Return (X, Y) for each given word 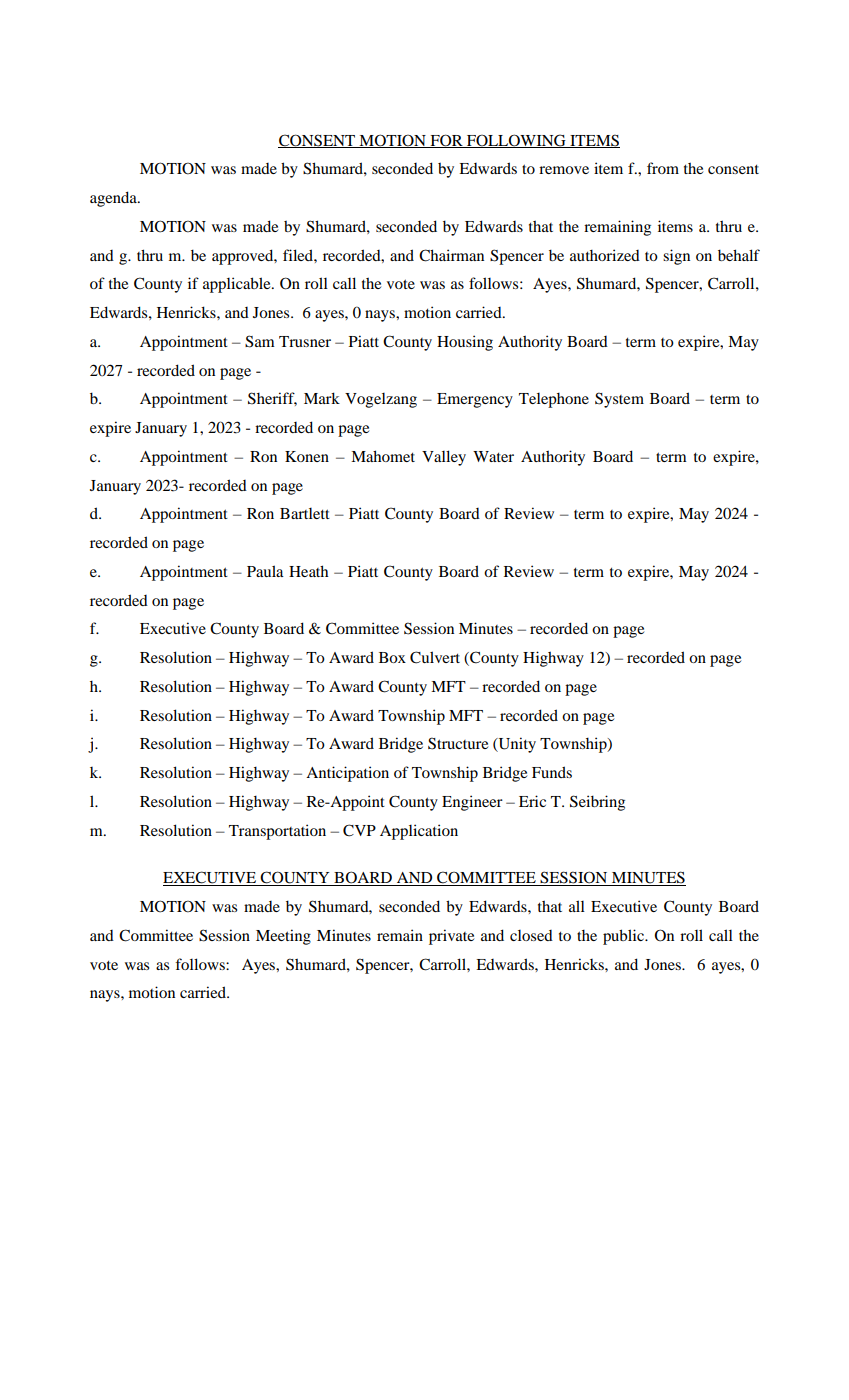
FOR (446, 141)
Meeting (283, 937)
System (619, 400)
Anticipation (347, 774)
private (451, 937)
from (663, 168)
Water (493, 456)
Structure (458, 743)
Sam (260, 341)
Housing (465, 343)
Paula (265, 571)
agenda (114, 199)
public (625, 937)
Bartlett (305, 513)
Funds (552, 772)
